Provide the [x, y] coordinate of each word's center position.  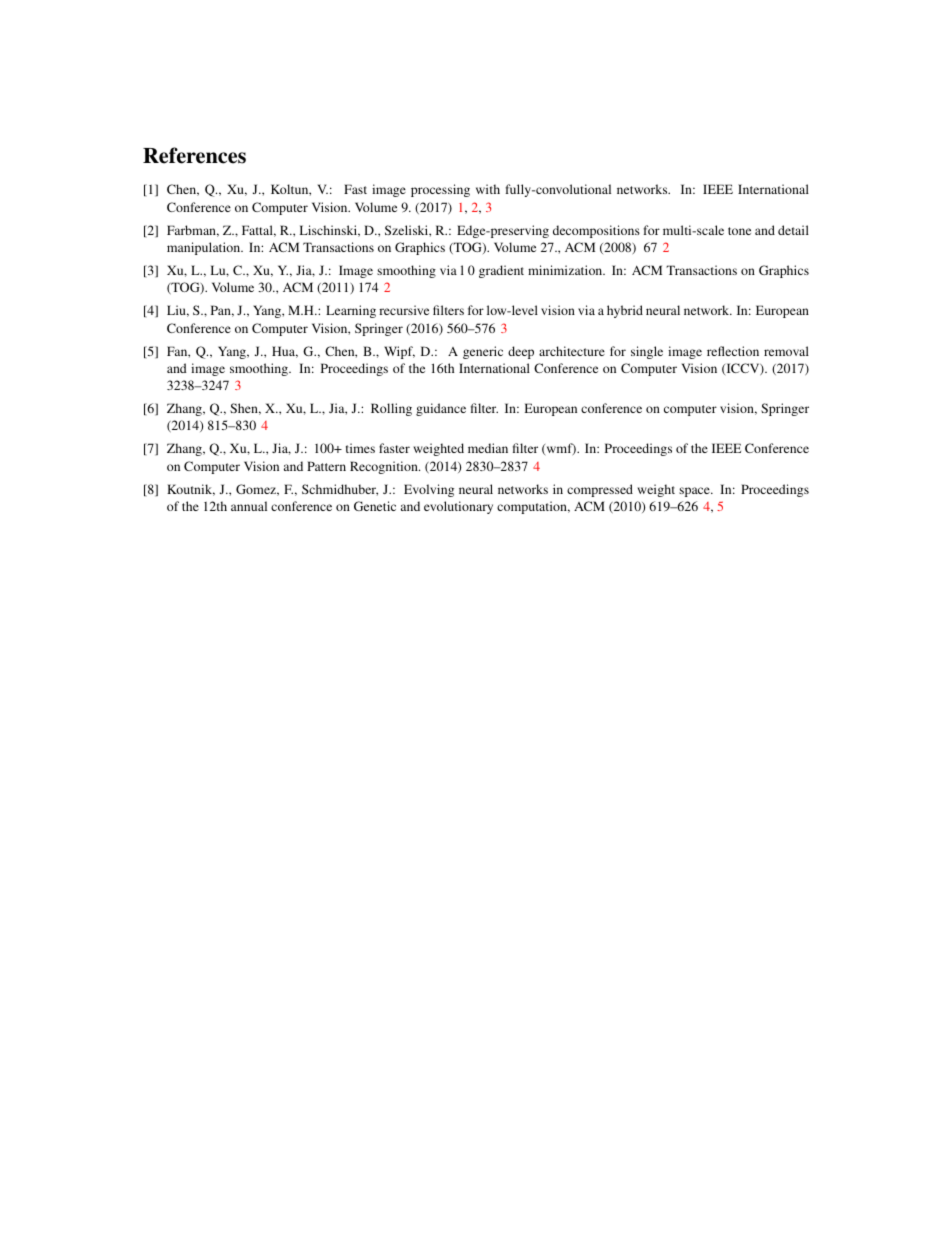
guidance [441, 409]
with [488, 189]
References [194, 155]
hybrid [625, 311]
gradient [501, 271]
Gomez [257, 490]
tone [739, 231]
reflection [733, 351]
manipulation [205, 248]
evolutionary [458, 507]
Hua [285, 352]
